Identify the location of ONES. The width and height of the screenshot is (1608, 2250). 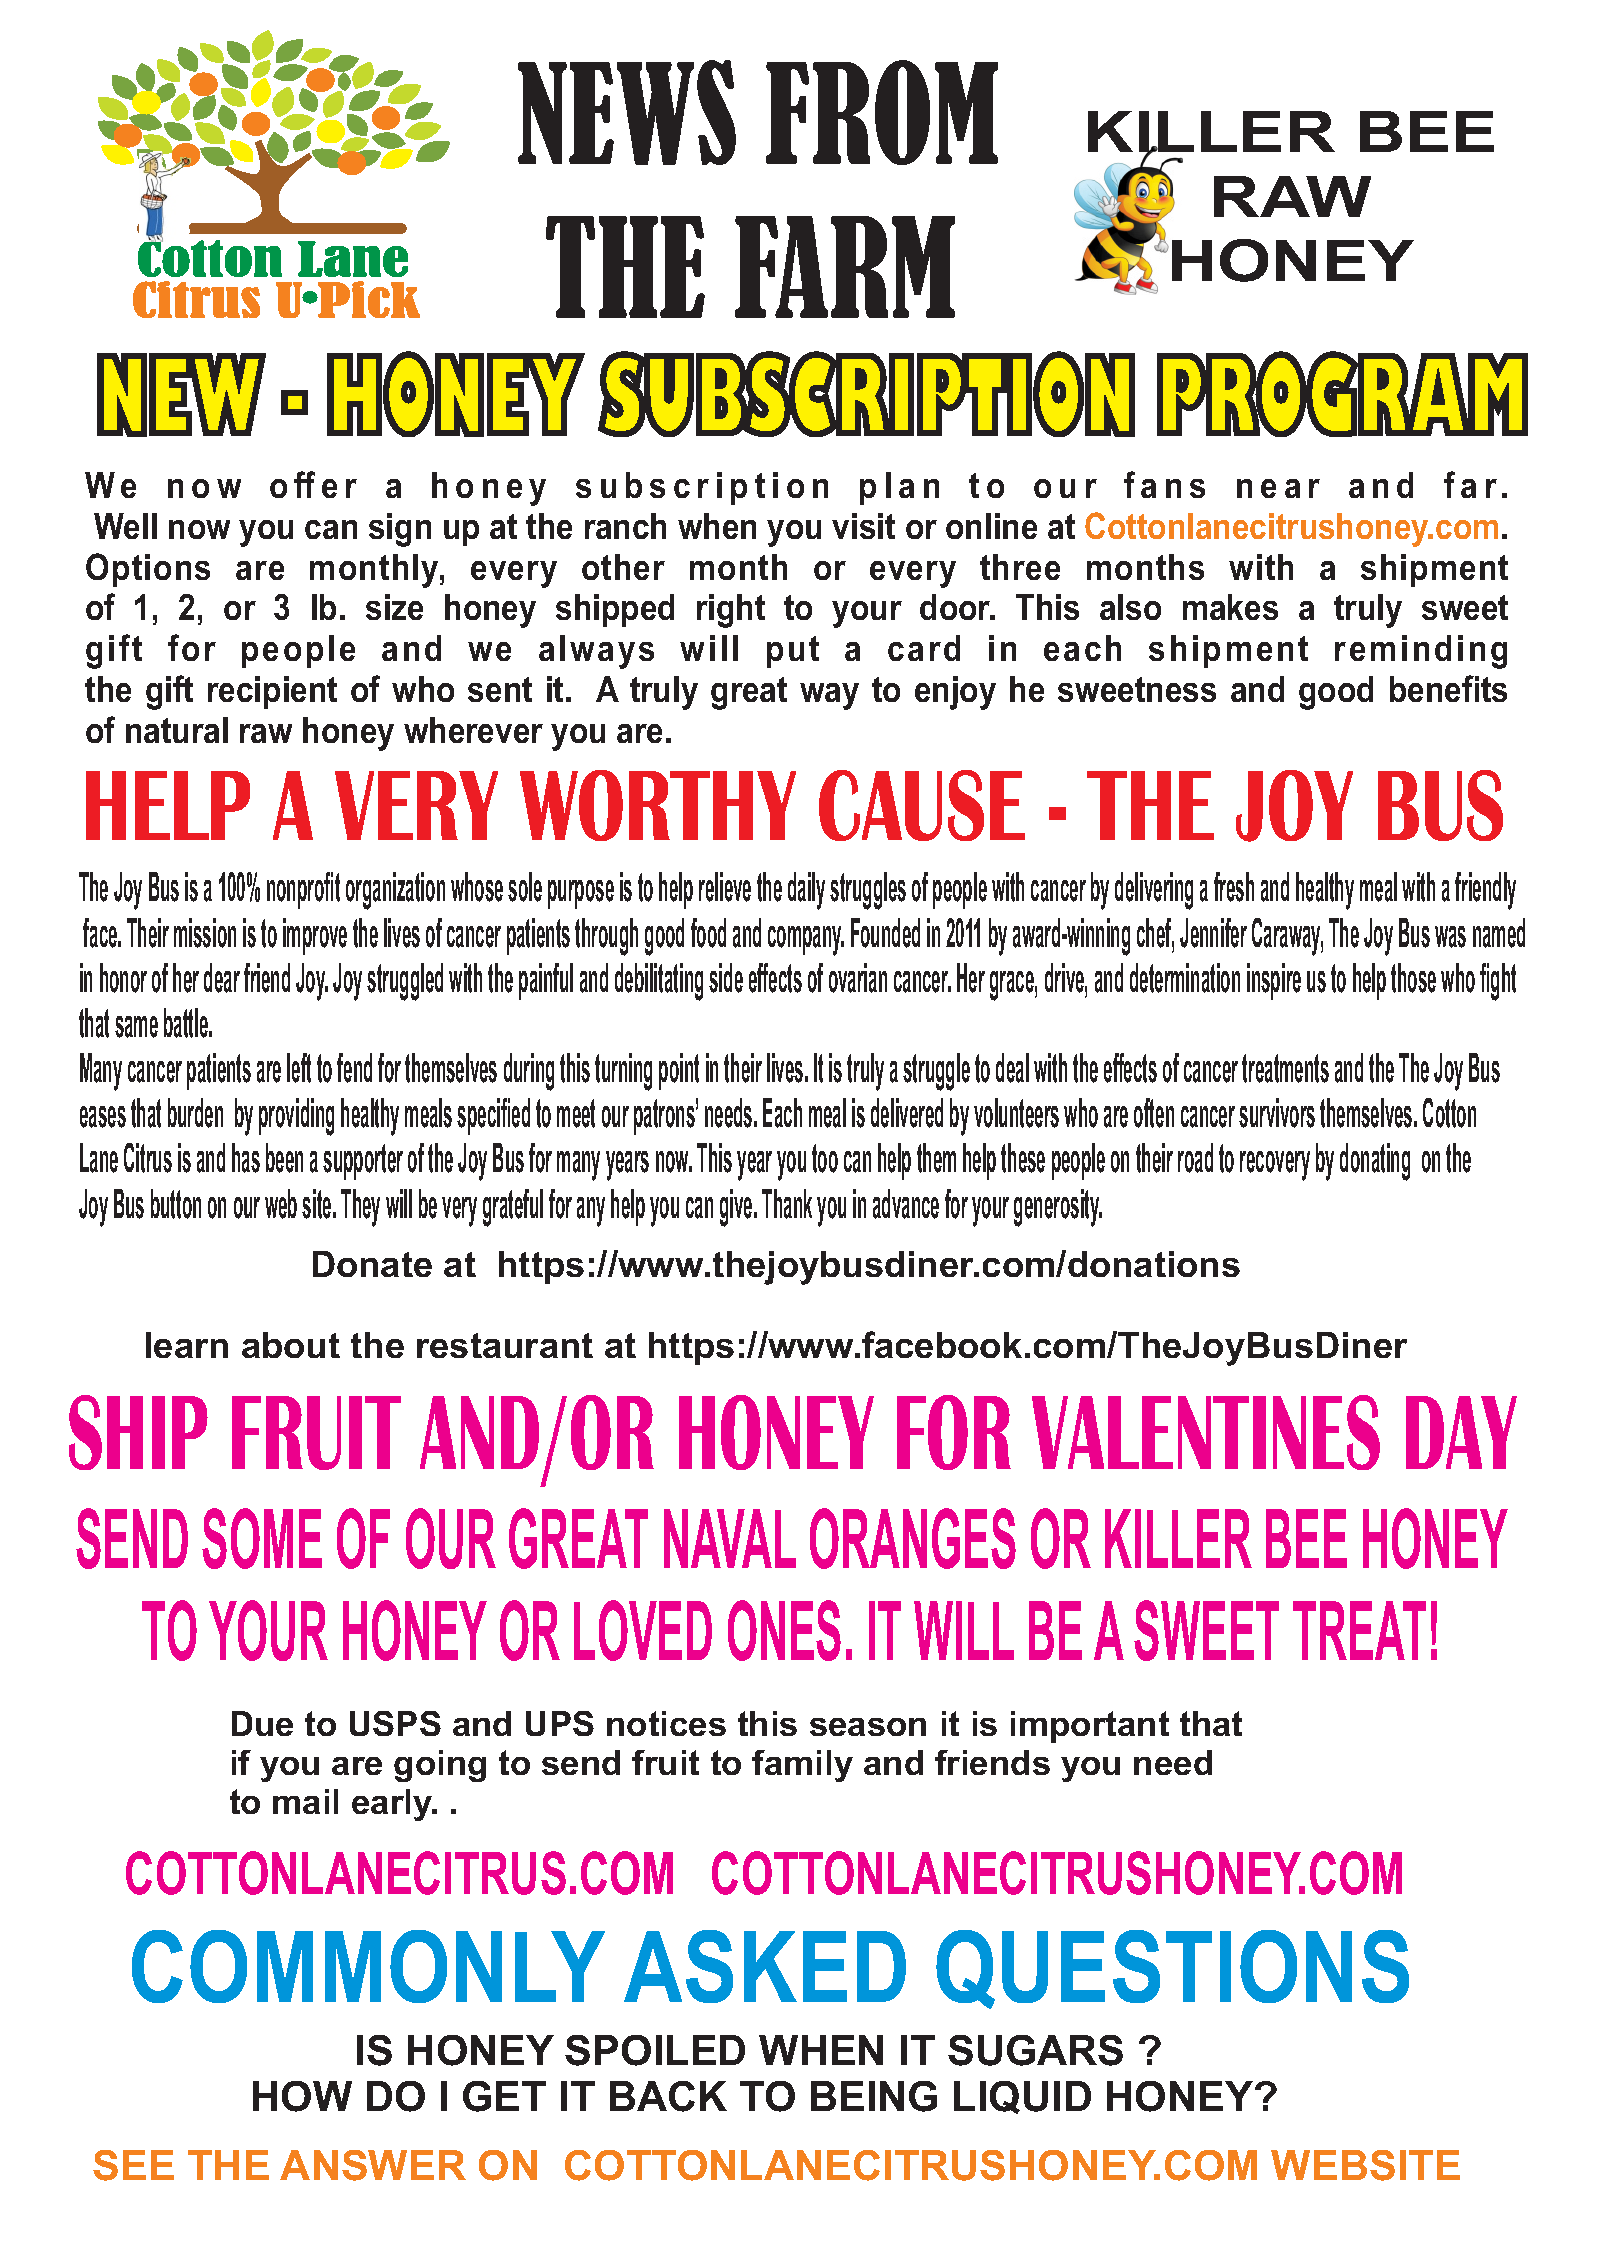
(784, 1630).
